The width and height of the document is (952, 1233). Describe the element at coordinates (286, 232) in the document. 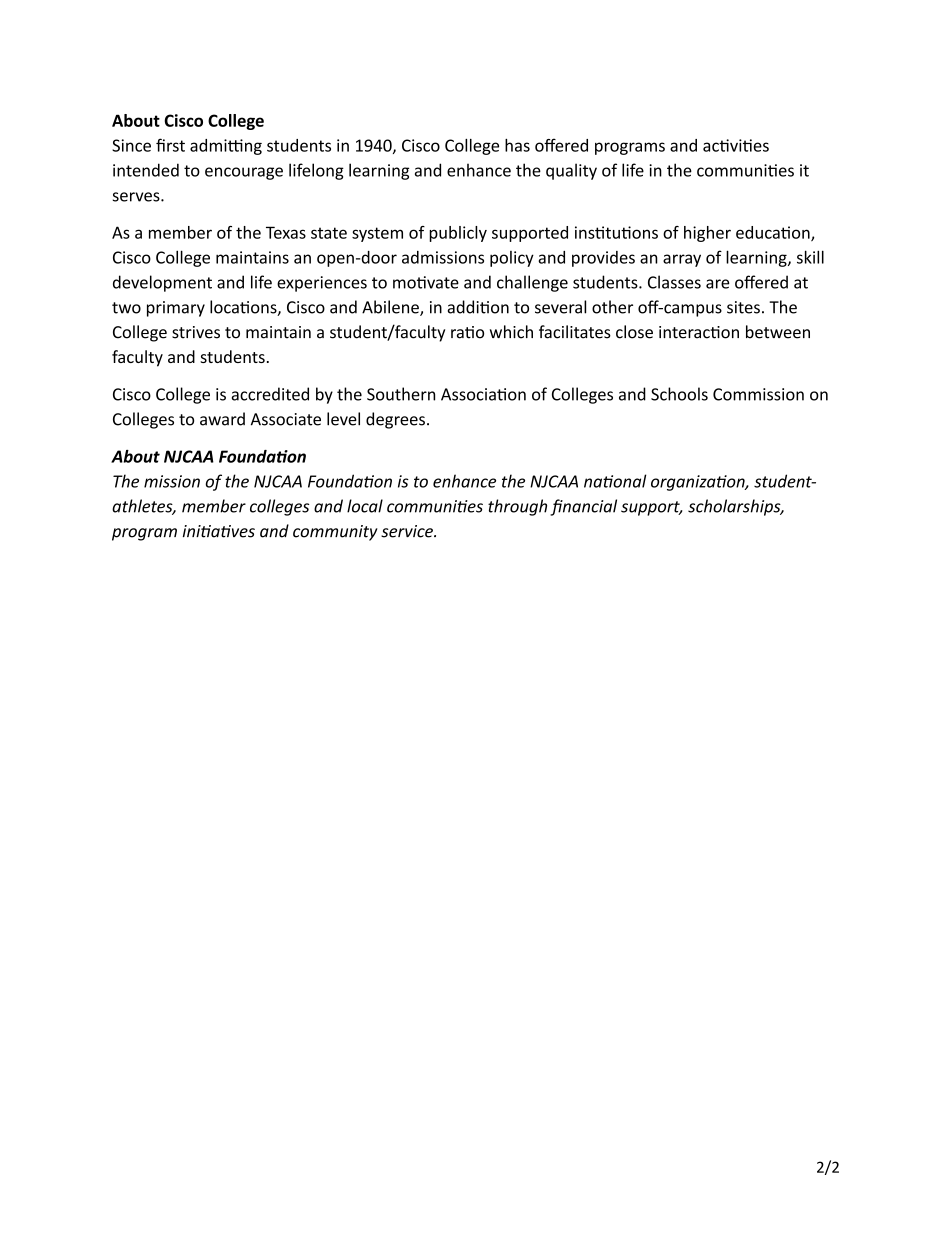

I see `Texas` at that location.
